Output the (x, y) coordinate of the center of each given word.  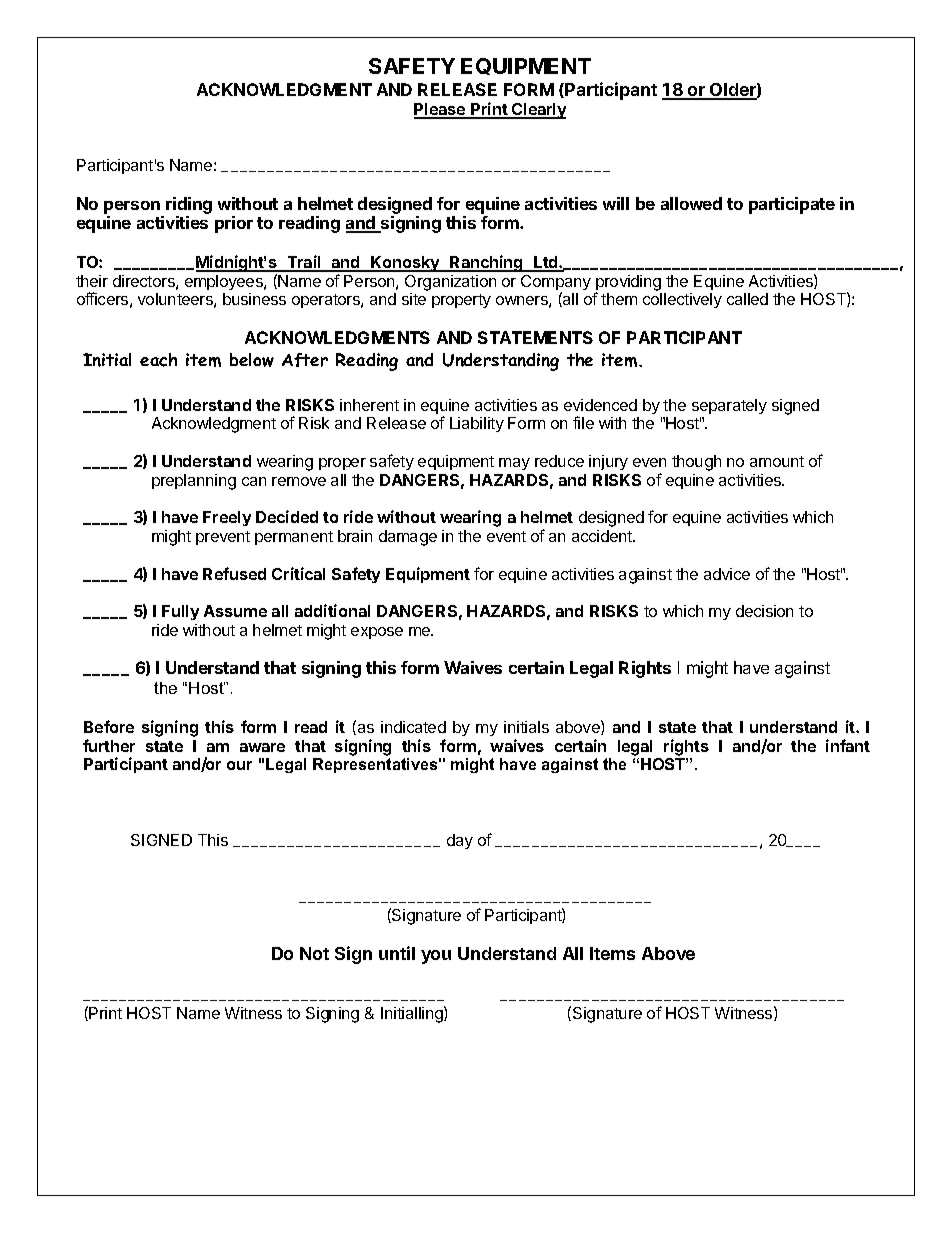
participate (792, 205)
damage (408, 538)
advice (727, 574)
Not (314, 953)
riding (189, 205)
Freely (227, 518)
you (436, 957)
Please (441, 110)
